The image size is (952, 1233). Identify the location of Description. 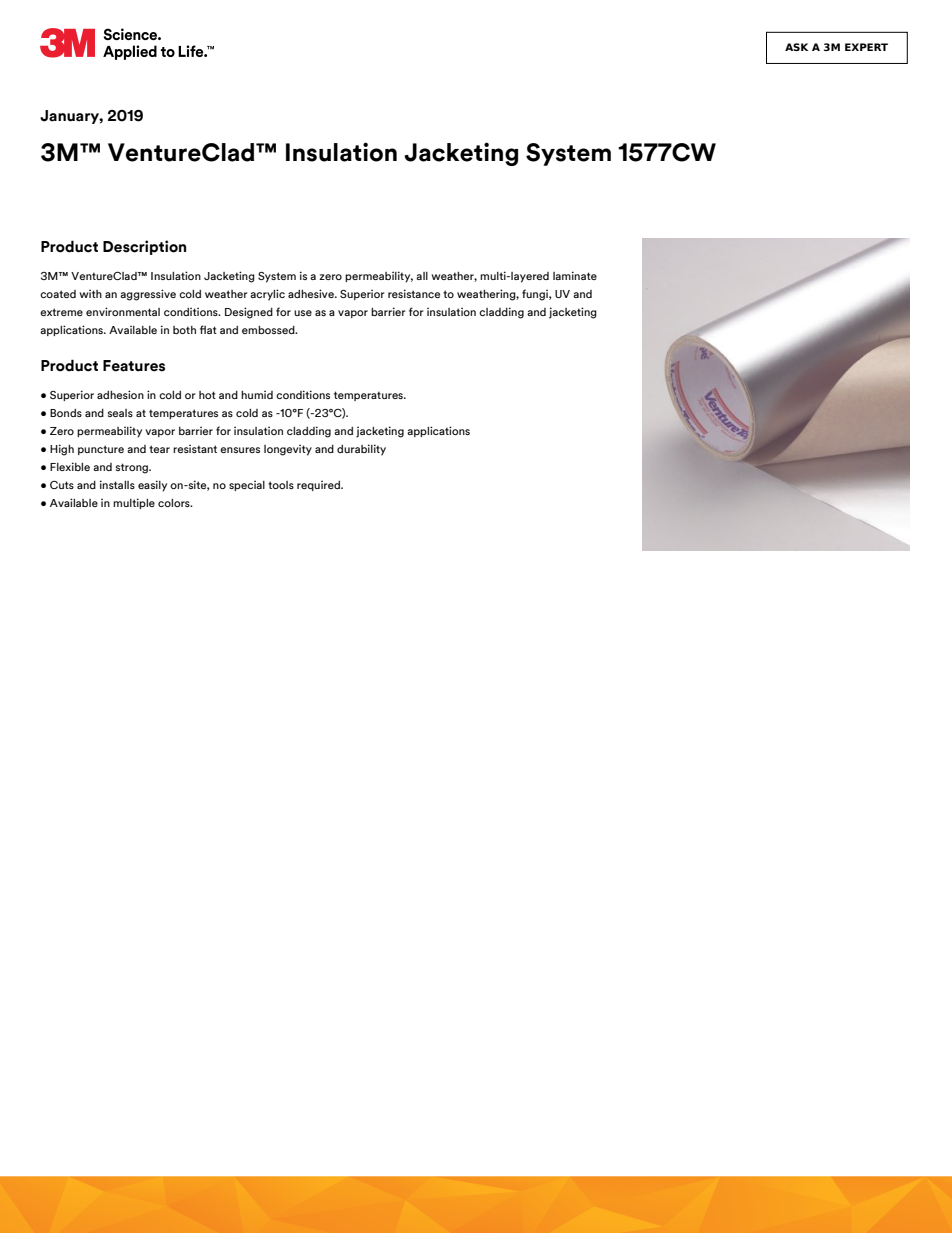
(144, 247).
